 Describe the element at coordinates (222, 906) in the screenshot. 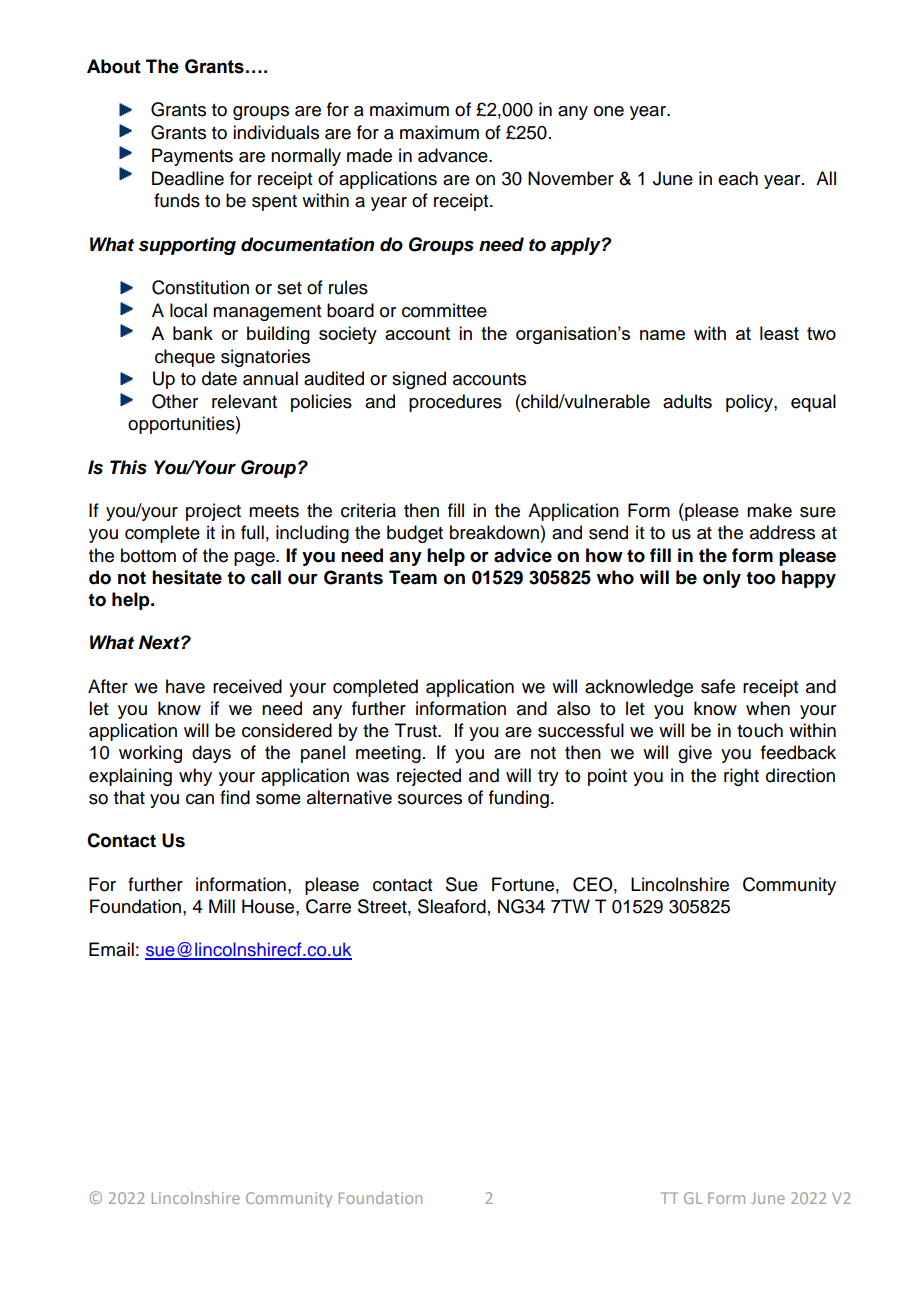

I see `Mill` at that location.
